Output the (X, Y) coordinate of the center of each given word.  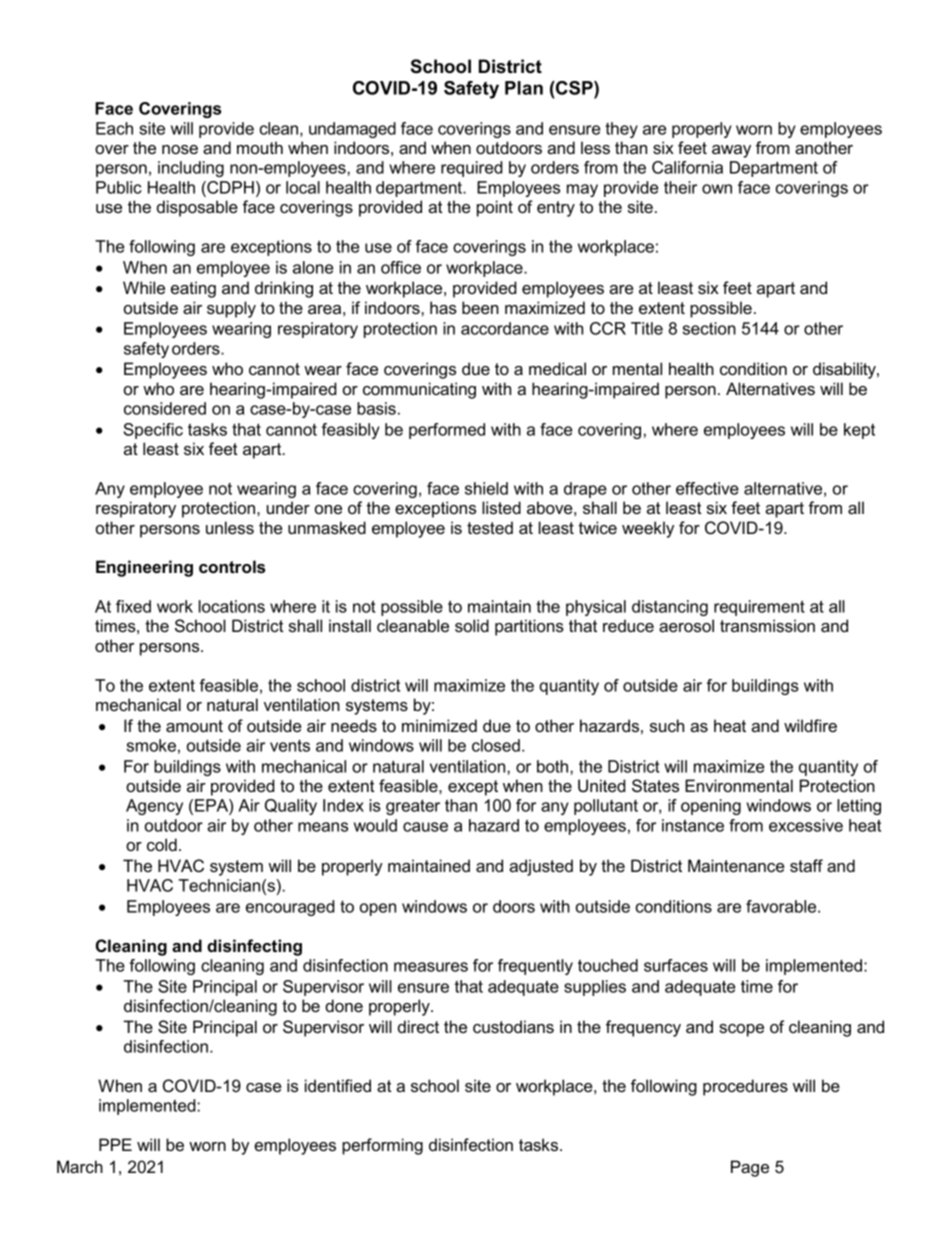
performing (382, 1146)
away (731, 151)
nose (180, 149)
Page (750, 1168)
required (471, 169)
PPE (115, 1144)
